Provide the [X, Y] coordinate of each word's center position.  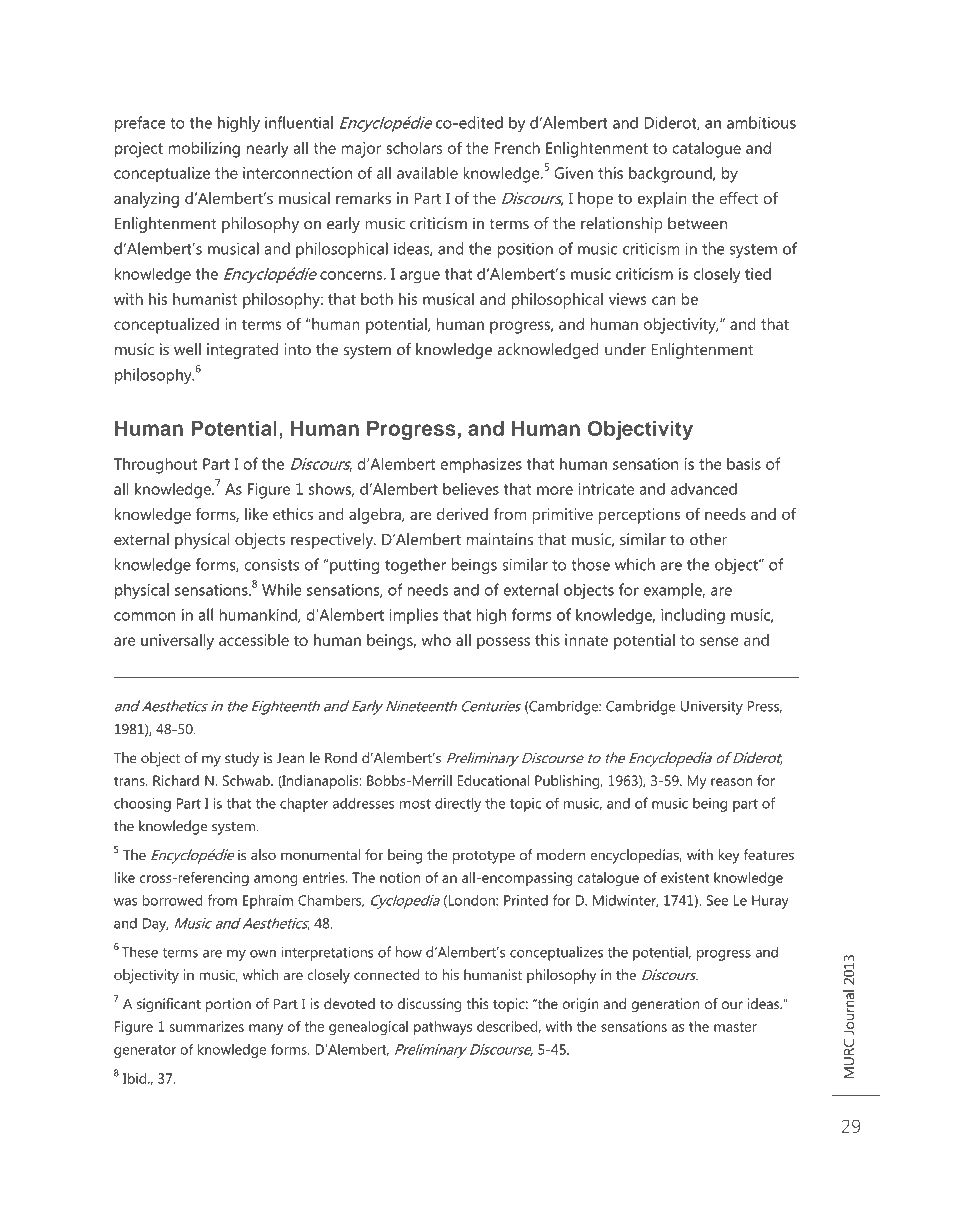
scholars [414, 147]
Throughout [155, 465]
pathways [443, 1028]
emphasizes [481, 465]
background [671, 175]
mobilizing [204, 149]
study [242, 759]
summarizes [207, 1026]
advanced [704, 489]
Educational [494, 780]
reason [731, 782]
